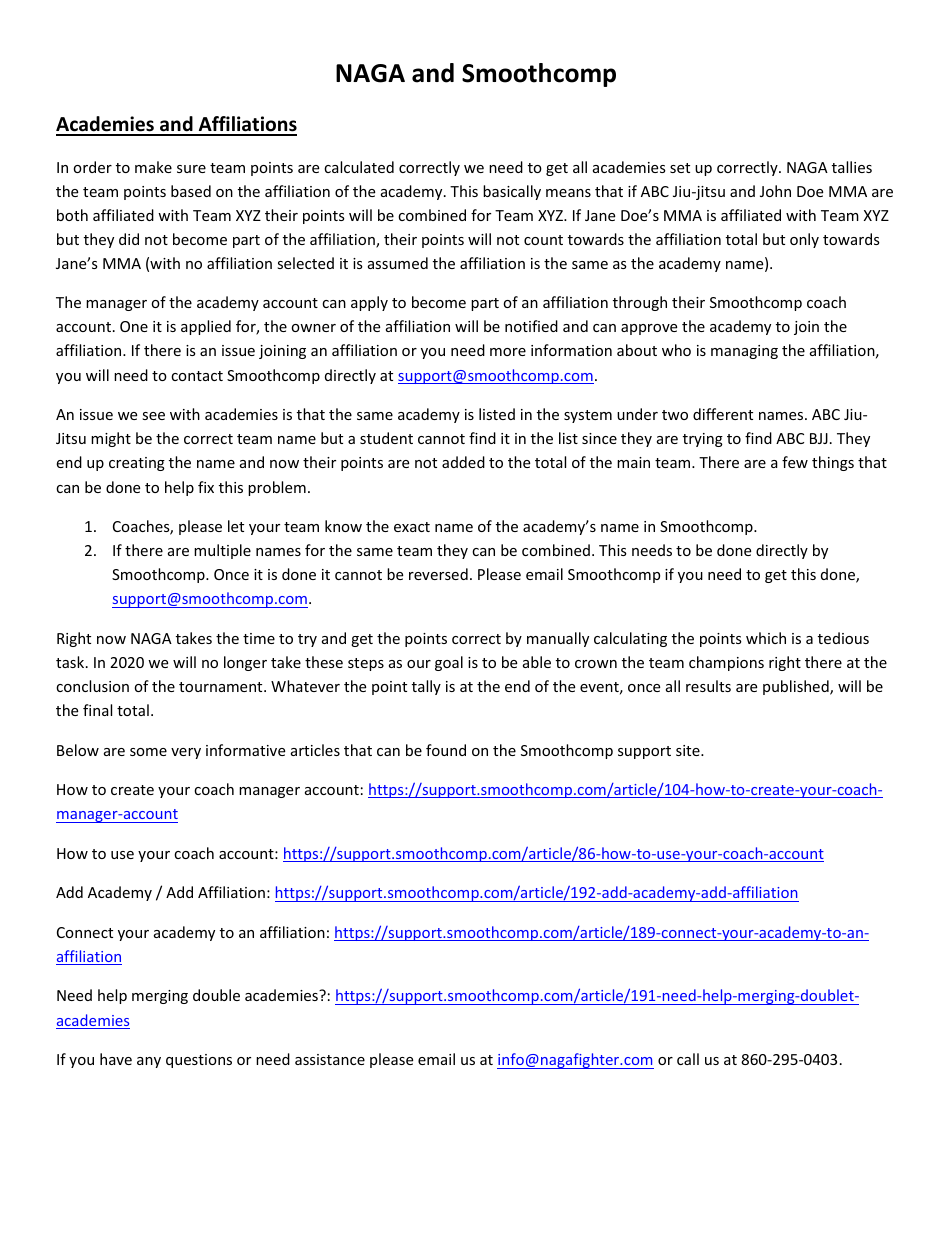  Describe the element at coordinates (689, 750) in the image. I see `site` at that location.
